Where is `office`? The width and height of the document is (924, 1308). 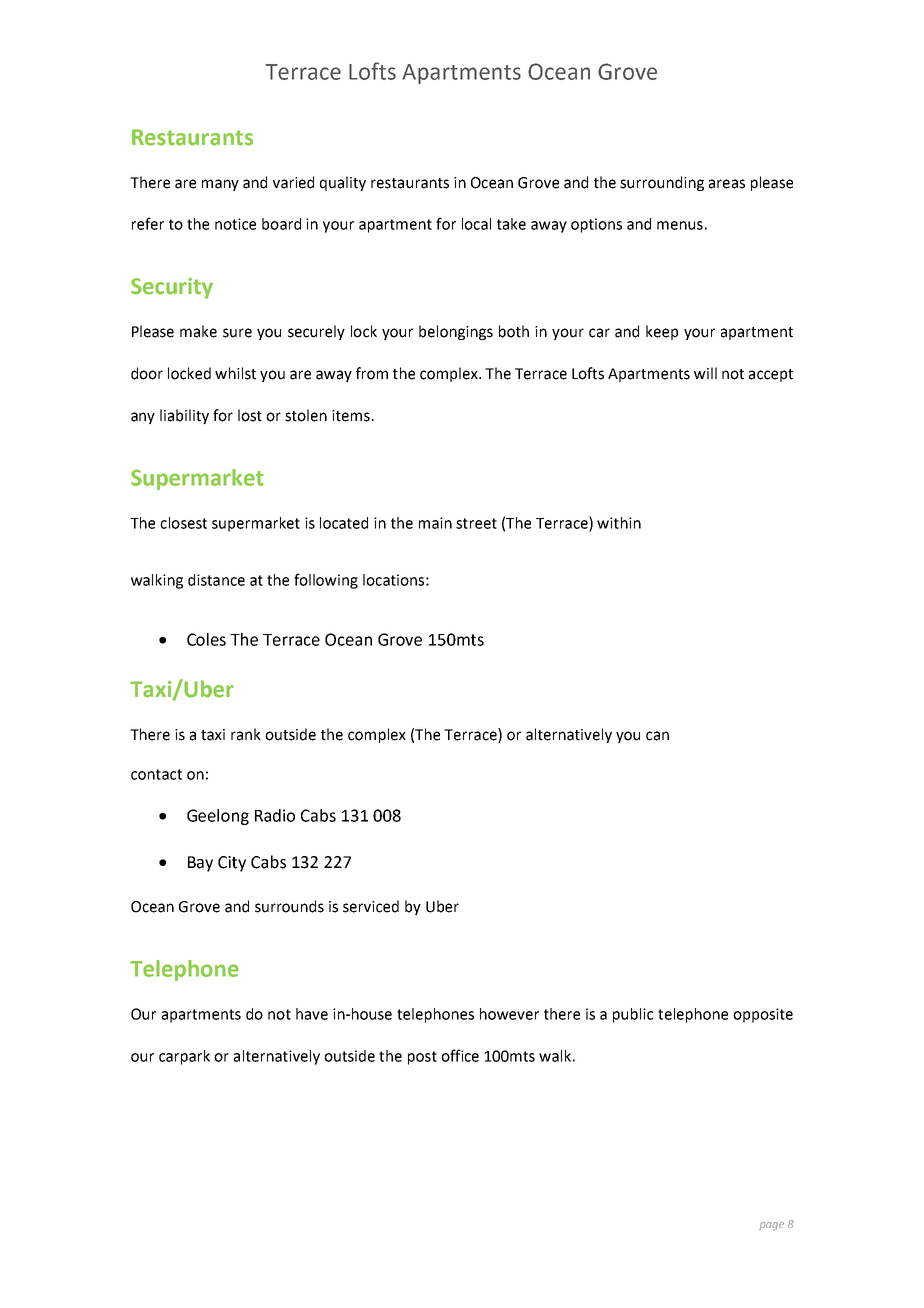 office is located at coordinates (460, 1055).
